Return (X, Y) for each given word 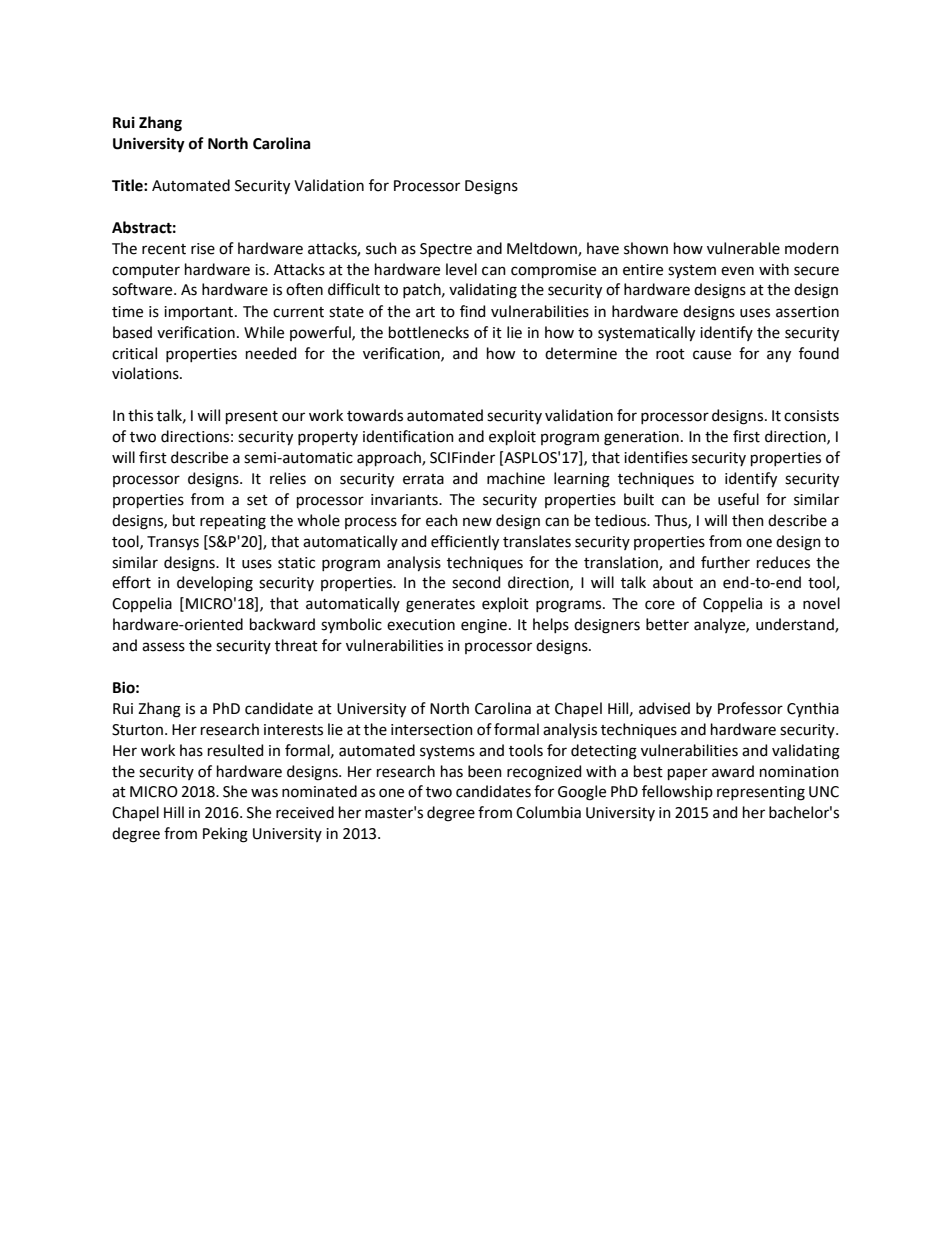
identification (408, 436)
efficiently (465, 543)
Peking (225, 835)
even (737, 271)
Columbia (548, 812)
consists (811, 416)
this (140, 415)
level (461, 269)
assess (163, 647)
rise (203, 249)
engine (484, 626)
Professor (750, 708)
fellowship (677, 792)
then (748, 520)
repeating (233, 522)
